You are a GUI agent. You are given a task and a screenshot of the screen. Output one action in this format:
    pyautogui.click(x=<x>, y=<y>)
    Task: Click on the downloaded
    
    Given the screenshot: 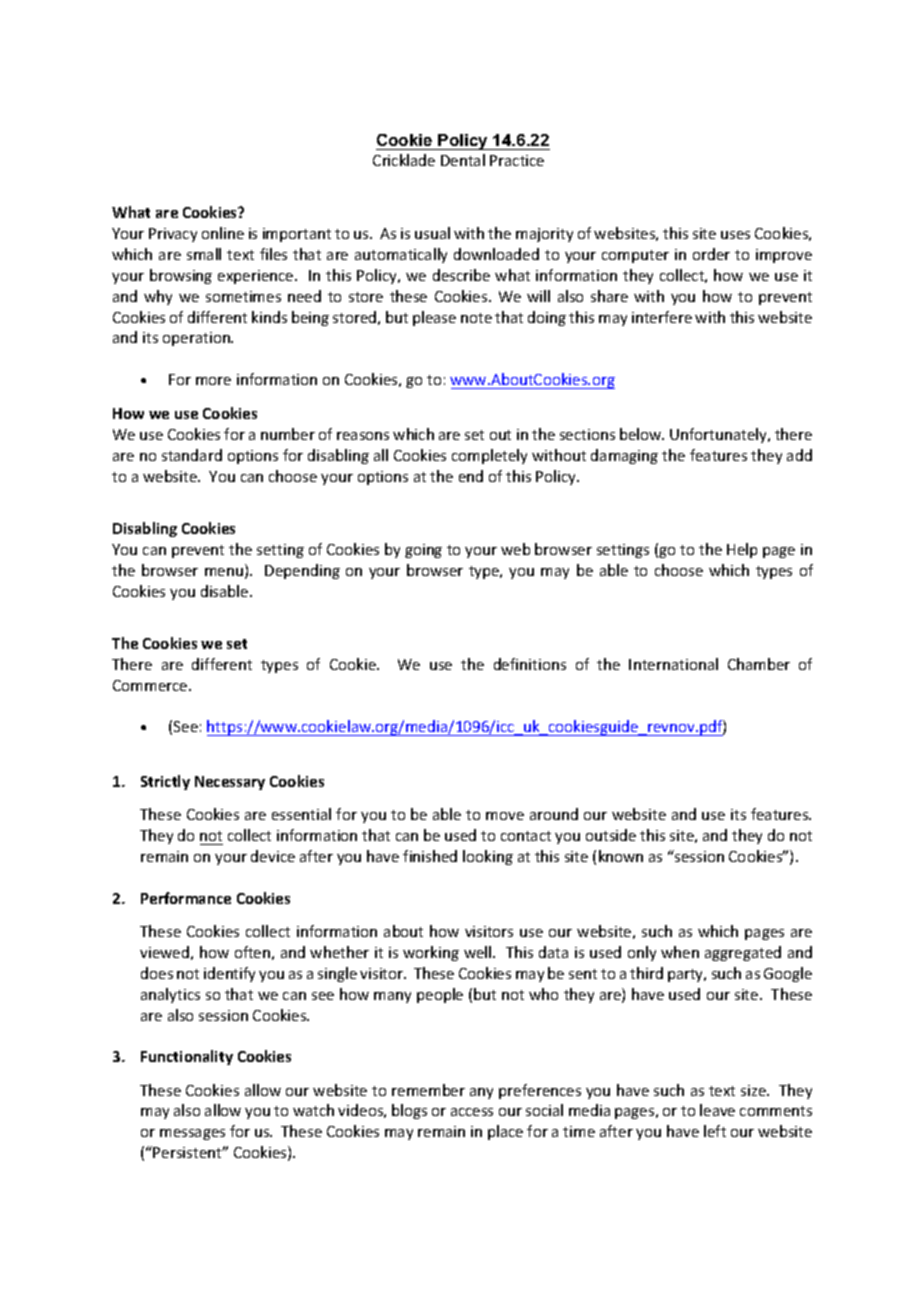 What is the action you would take?
    pyautogui.click(x=496, y=254)
